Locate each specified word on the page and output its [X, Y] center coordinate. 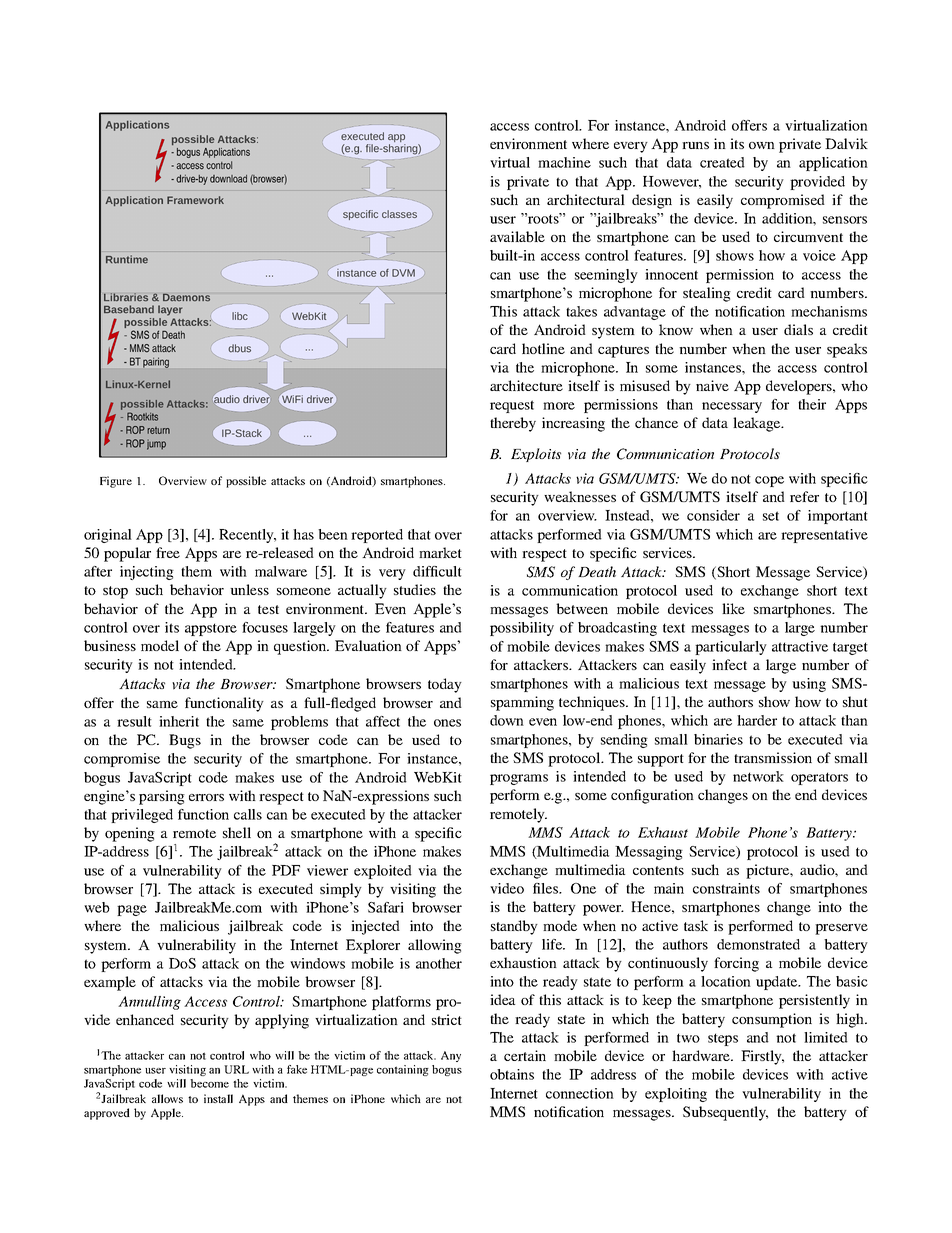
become [209, 1083]
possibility [522, 629]
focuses [265, 627]
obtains [512, 1074]
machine [564, 162]
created [722, 162]
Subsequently [725, 1113]
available [517, 236]
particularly [731, 648]
